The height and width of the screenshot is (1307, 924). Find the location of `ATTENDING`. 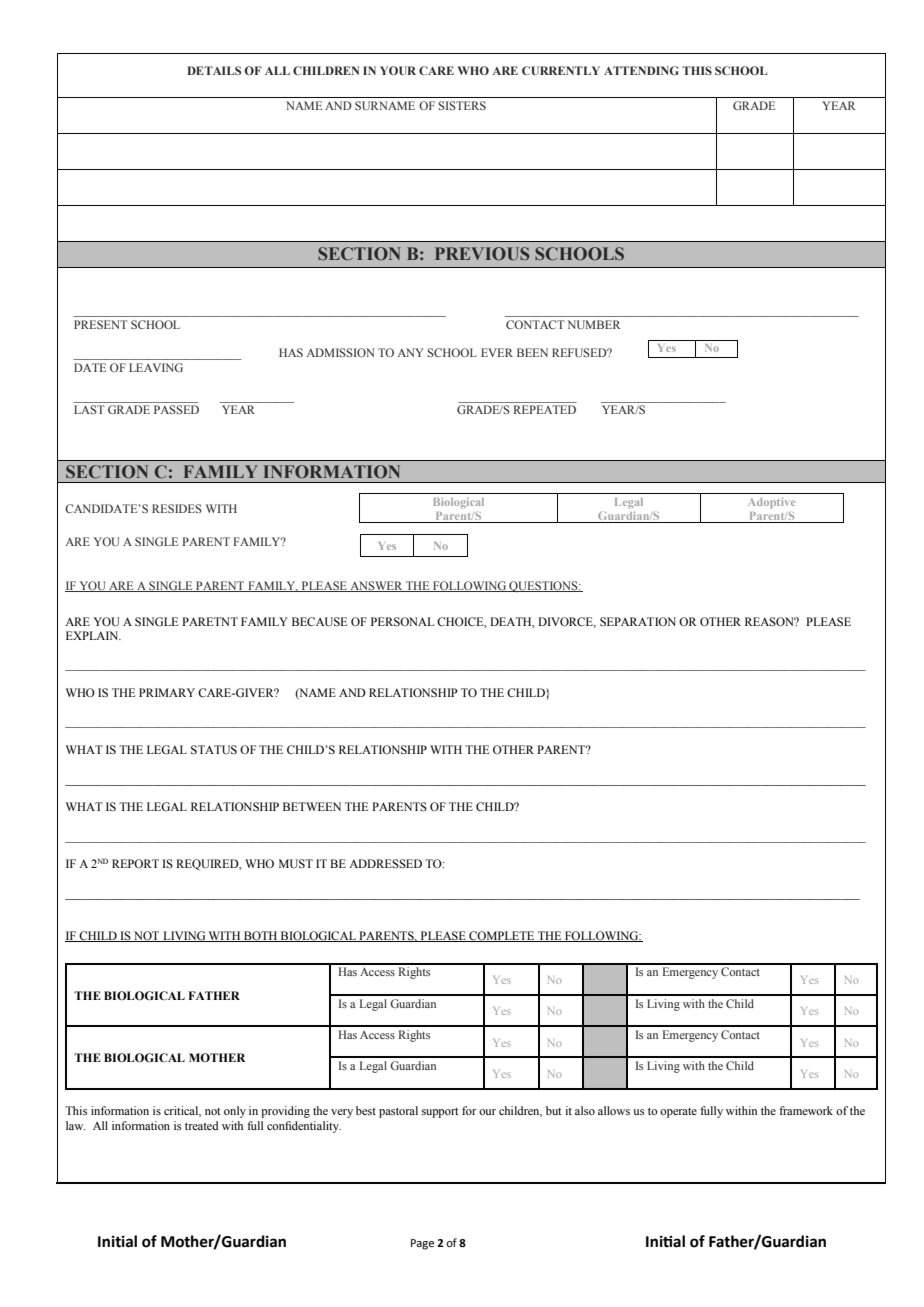

ATTENDING is located at coordinates (641, 70).
